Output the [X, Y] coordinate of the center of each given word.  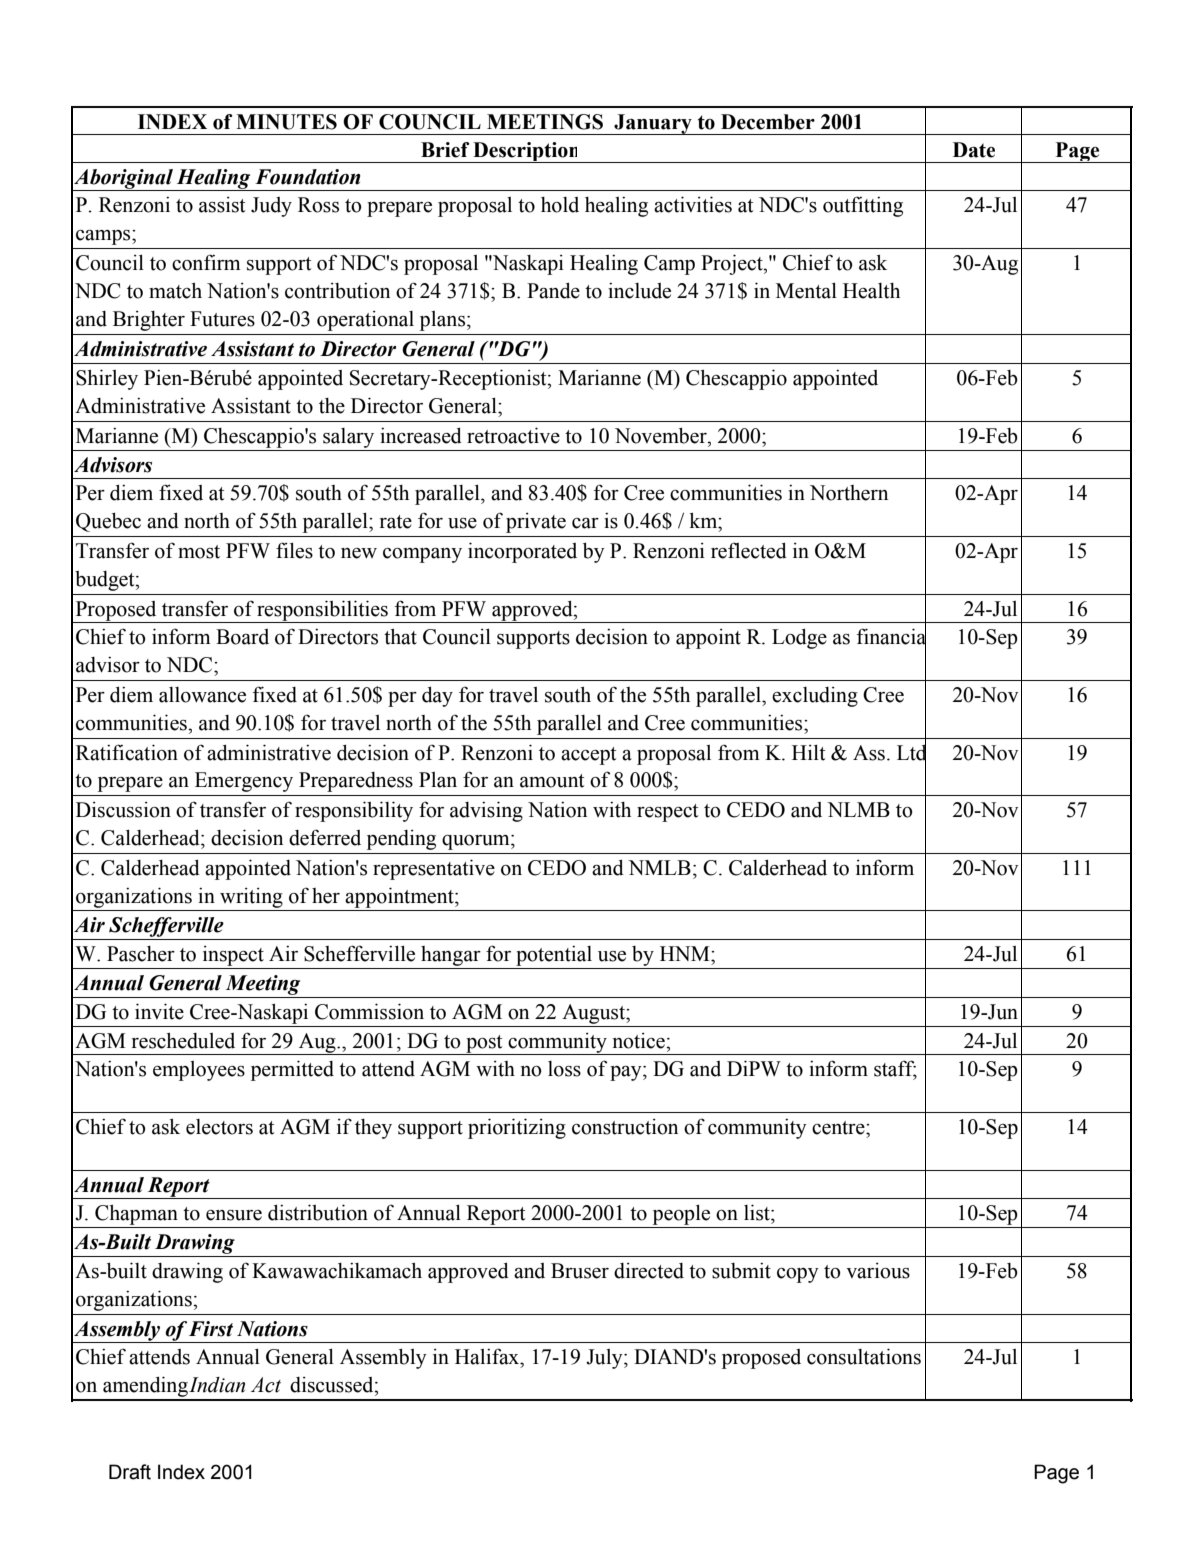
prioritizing [517, 1128]
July [605, 1359]
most [199, 552]
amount [552, 781]
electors [219, 1127]
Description [526, 152]
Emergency [244, 782]
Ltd [911, 752]
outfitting [863, 206]
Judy [271, 207]
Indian [217, 1385]
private [536, 523]
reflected [749, 550]
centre [839, 1128]
